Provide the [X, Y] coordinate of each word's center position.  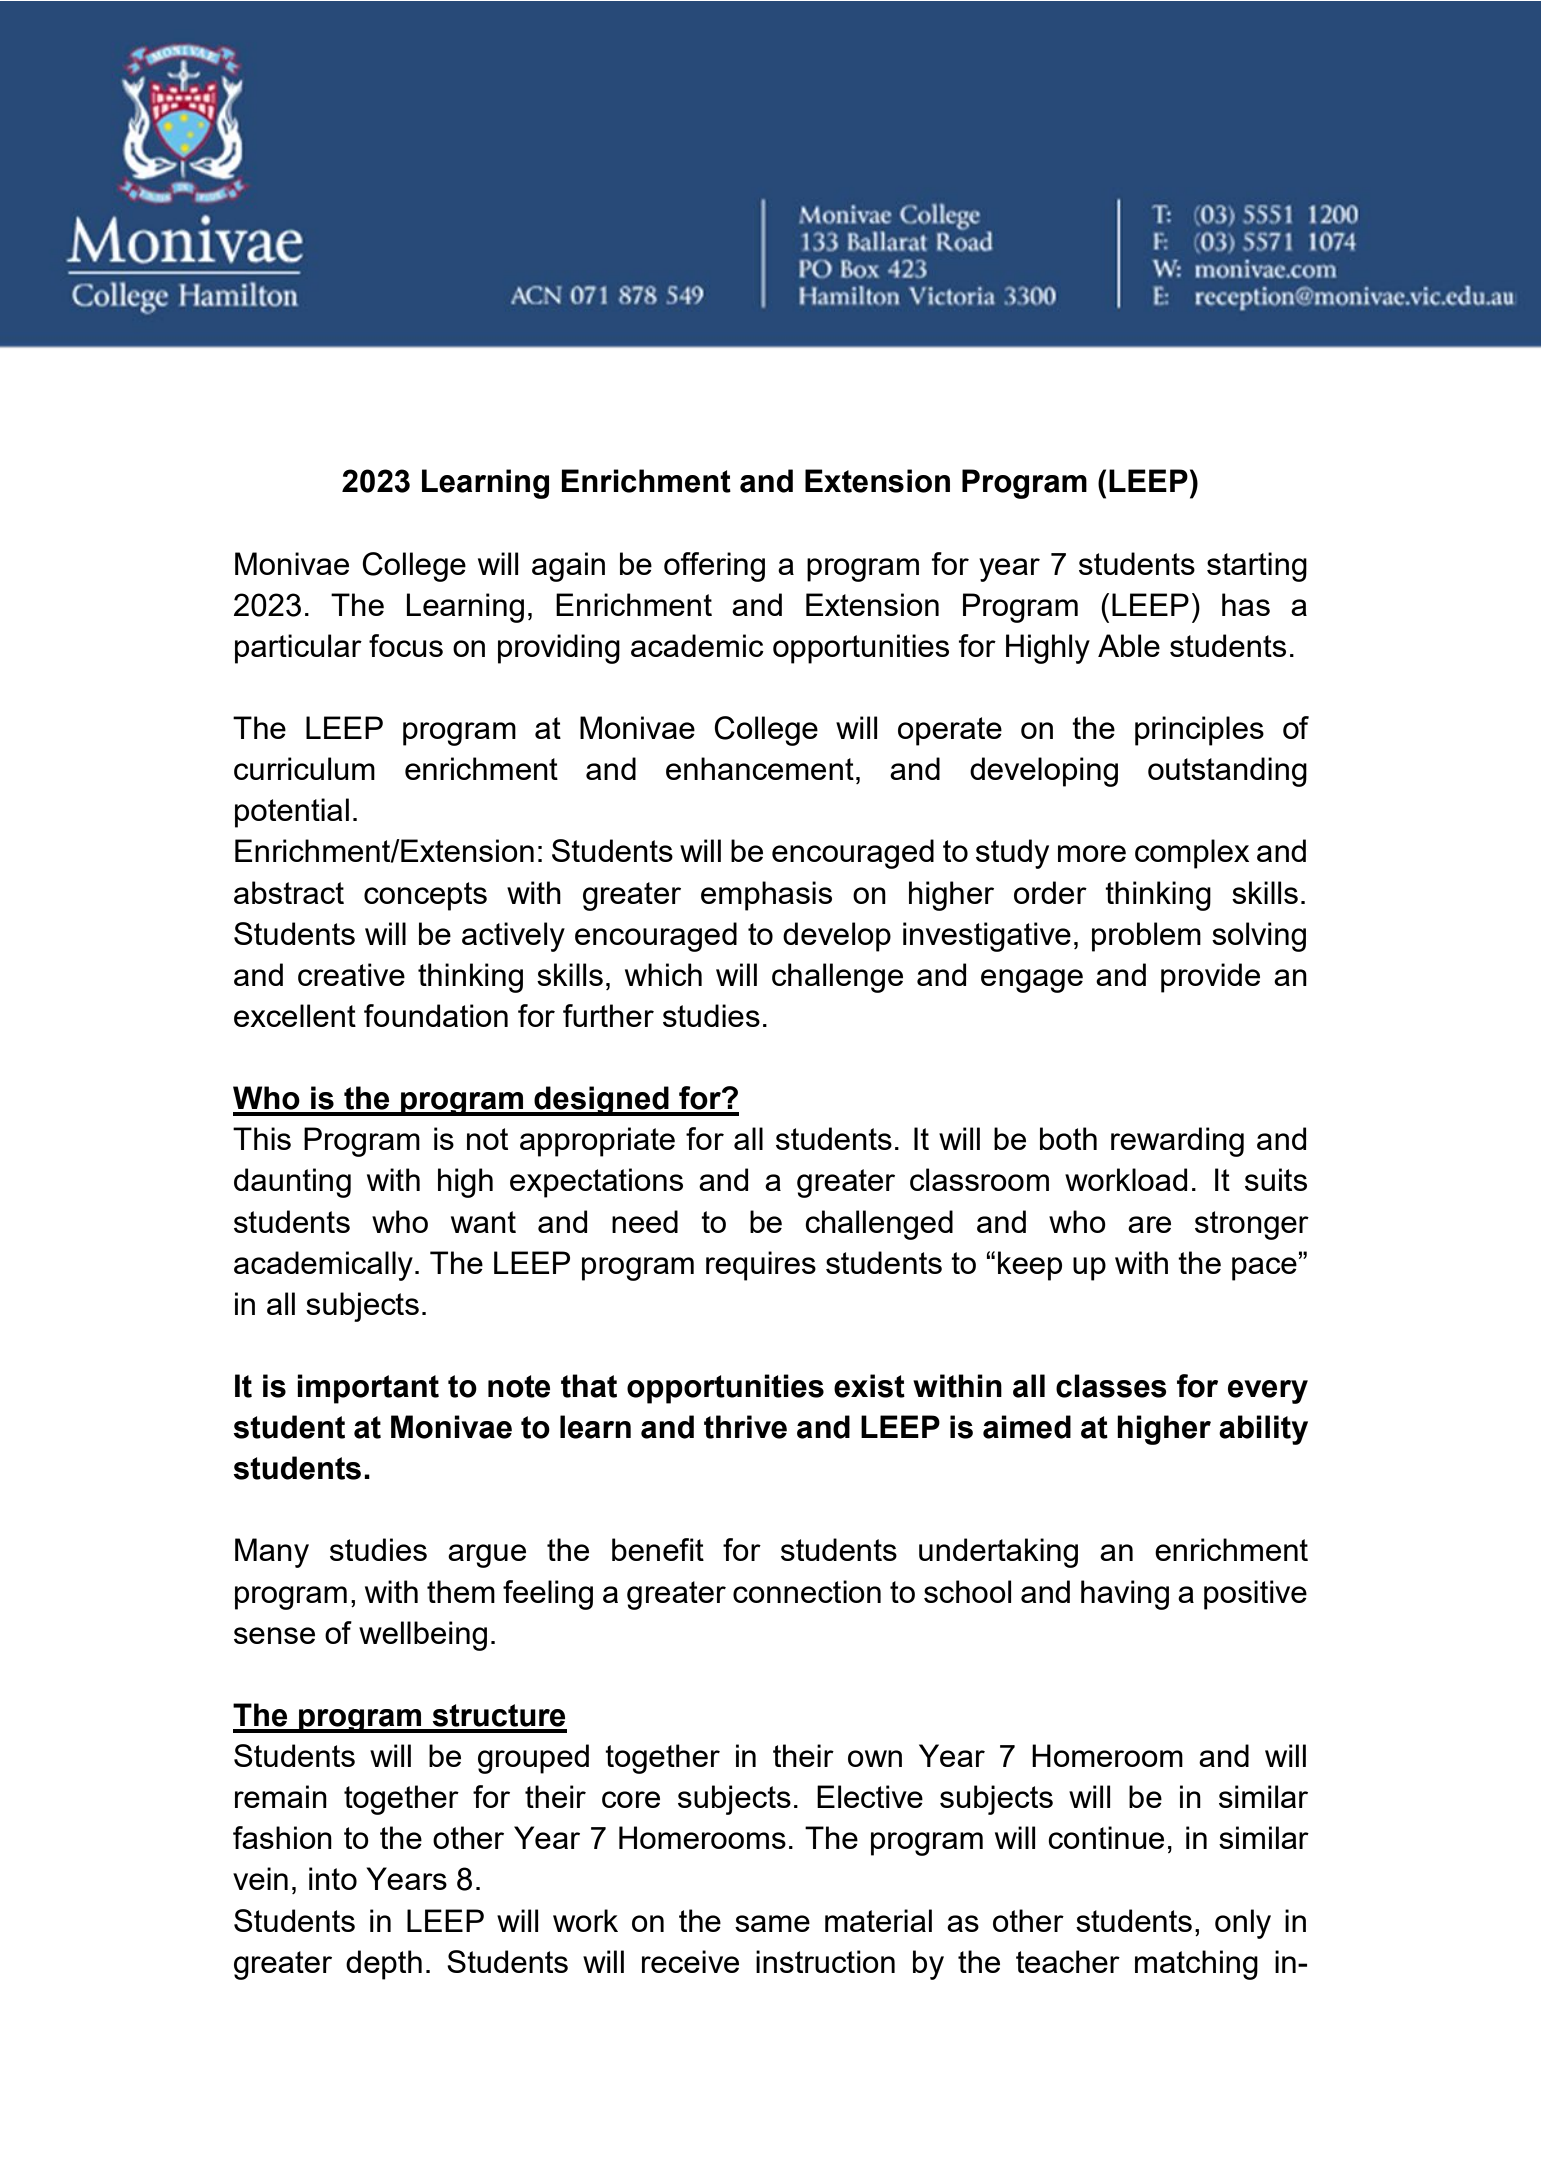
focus [406, 645]
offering [714, 567]
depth [384, 1965]
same [772, 1923]
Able [1129, 645]
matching [1196, 1965]
